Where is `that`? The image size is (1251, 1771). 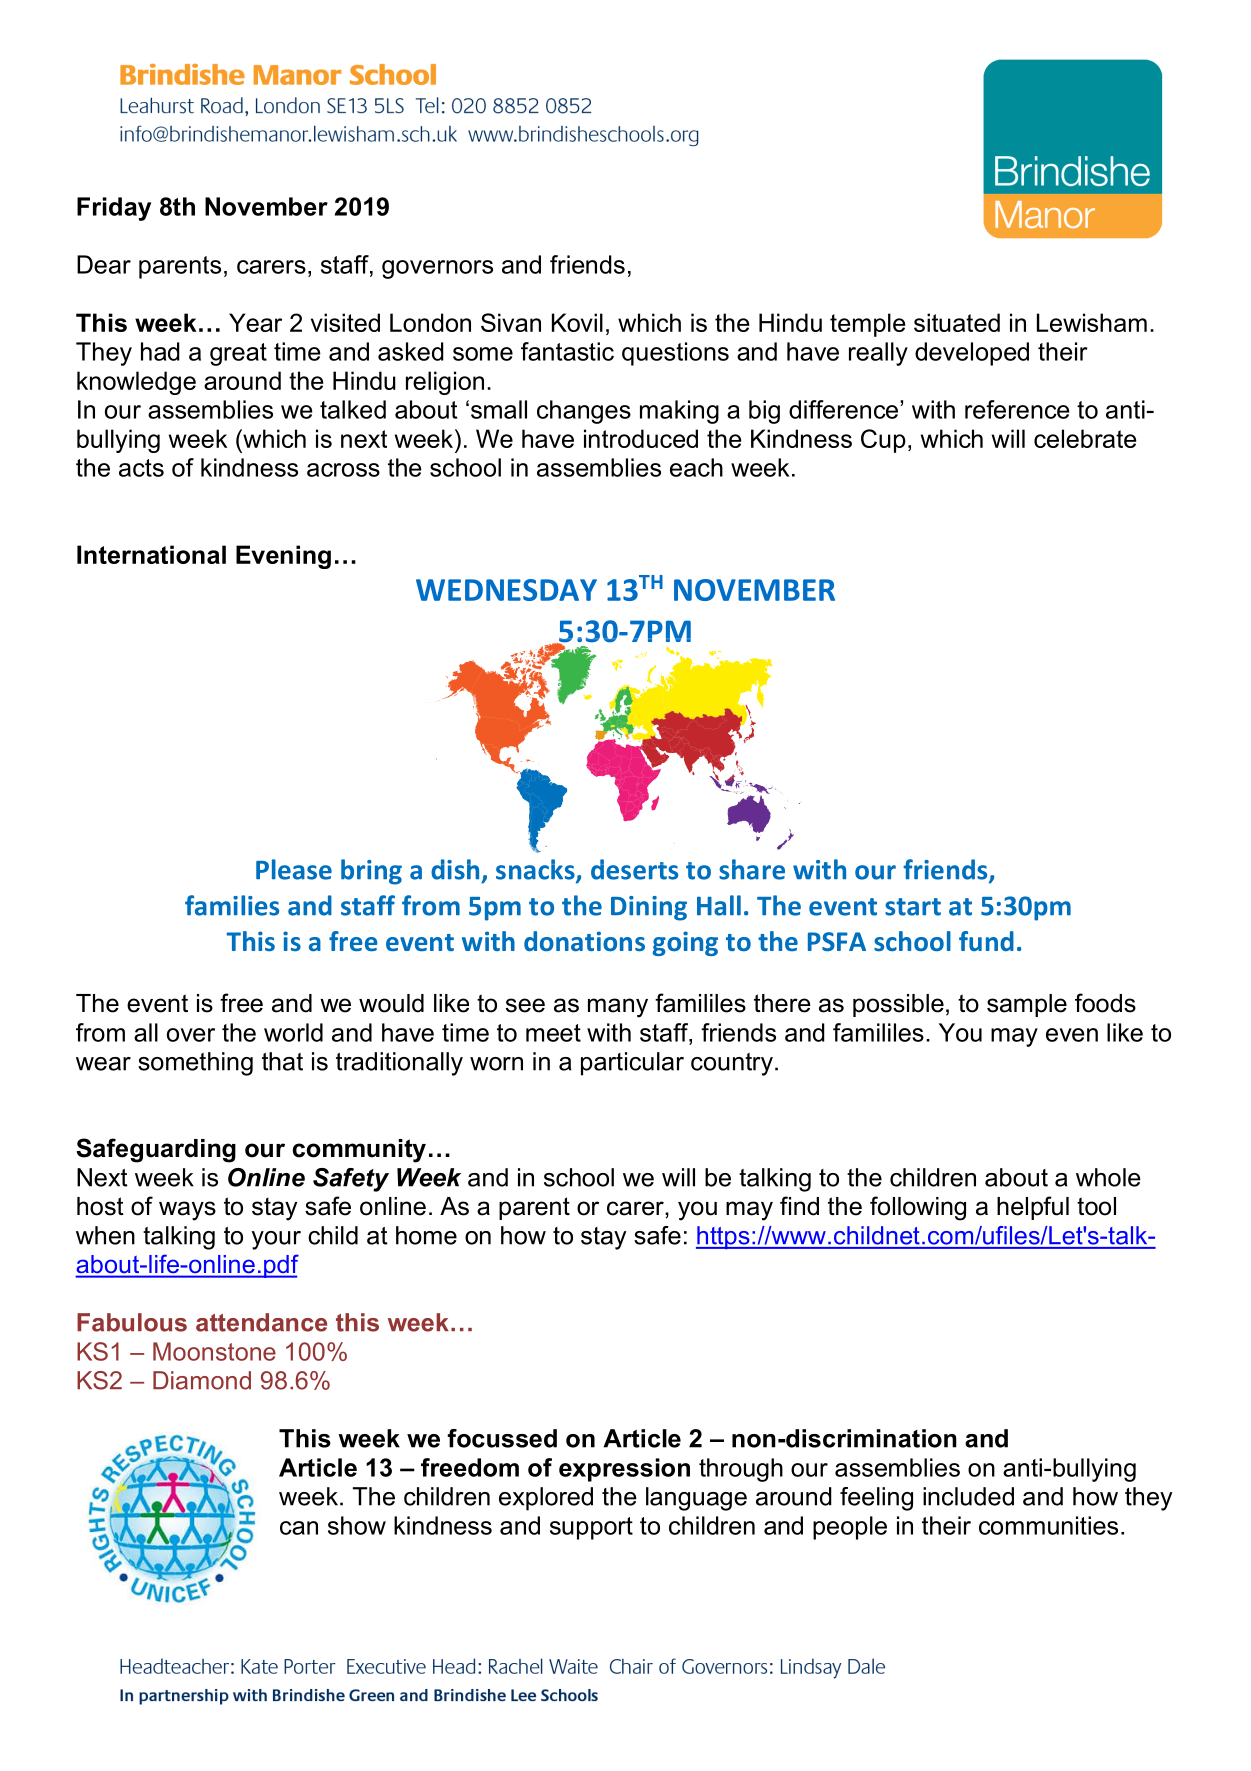
that is located at coordinates (282, 1061).
